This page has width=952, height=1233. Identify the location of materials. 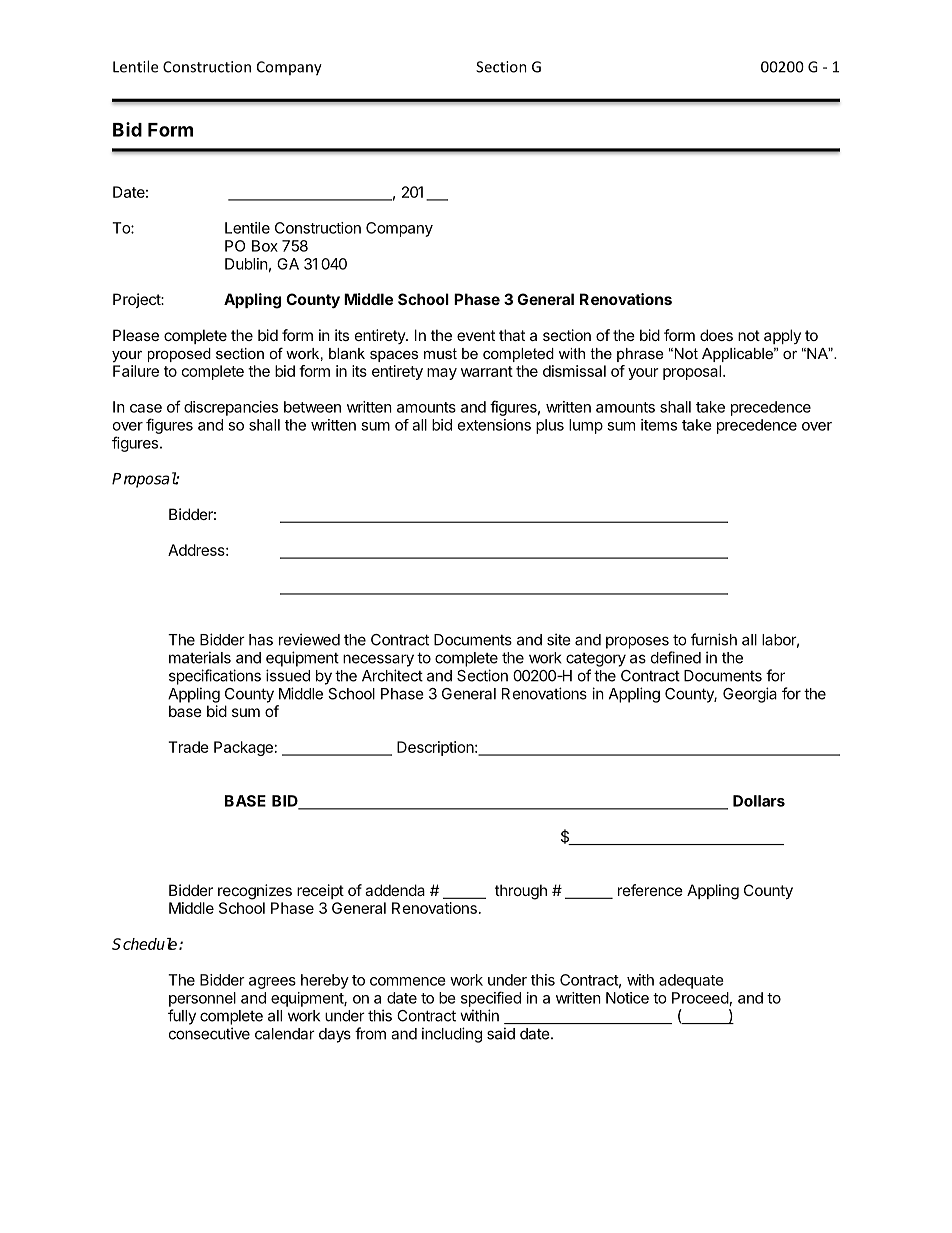
(200, 657).
